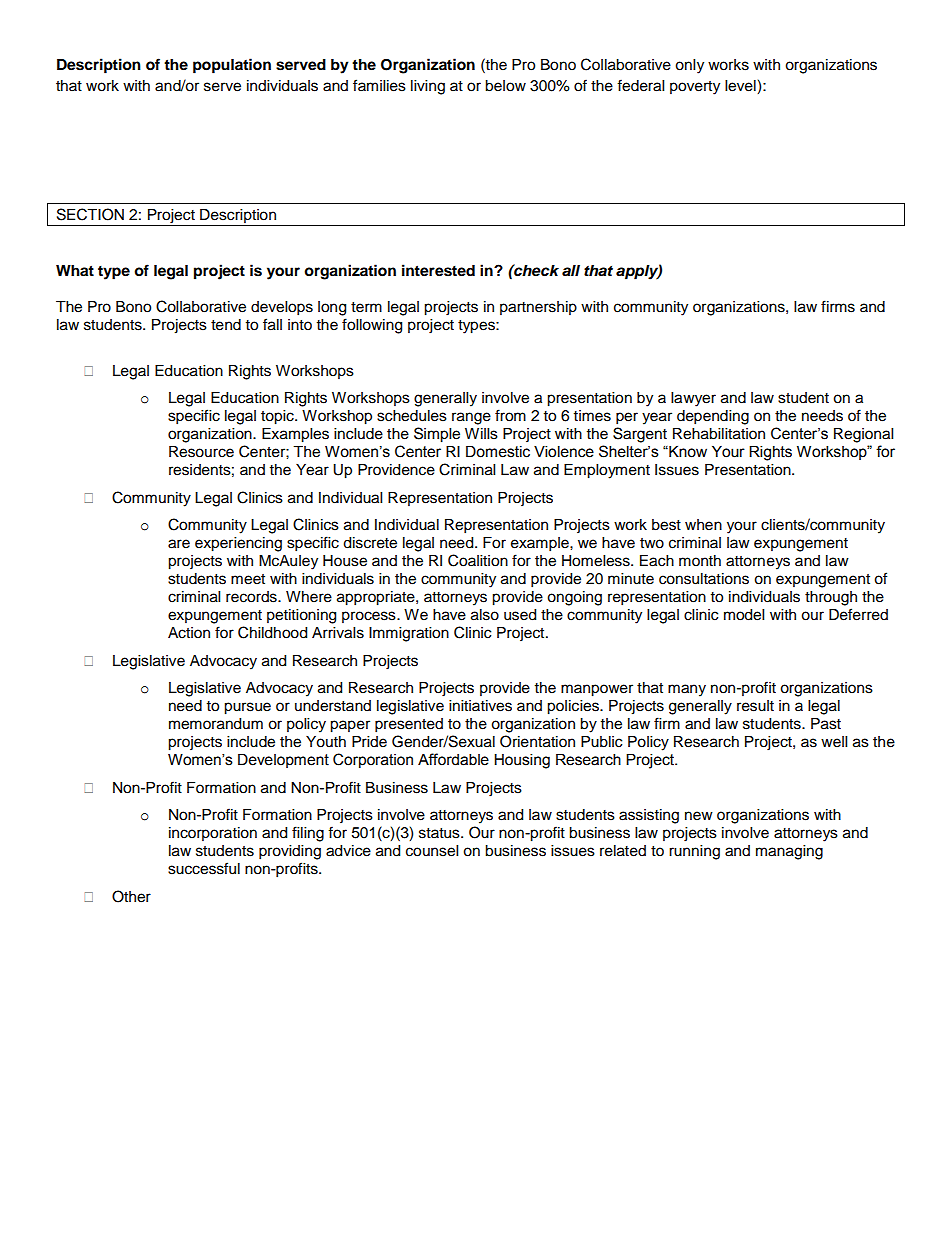 This image has height=1233, width=952. What do you see at coordinates (693, 399) in the image?
I see `lawyer` at bounding box center [693, 399].
